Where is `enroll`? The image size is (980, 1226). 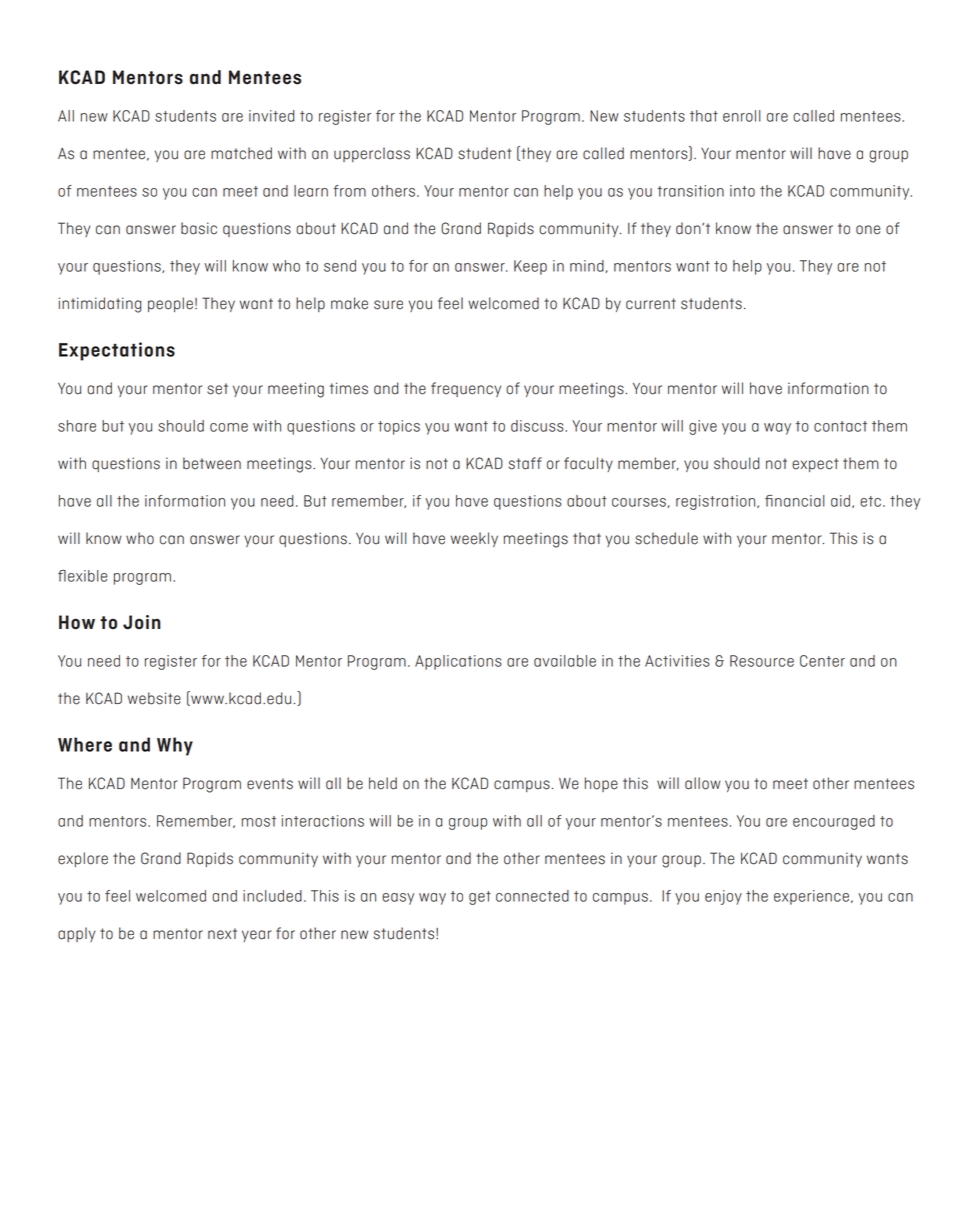 enroll is located at coordinates (742, 116).
